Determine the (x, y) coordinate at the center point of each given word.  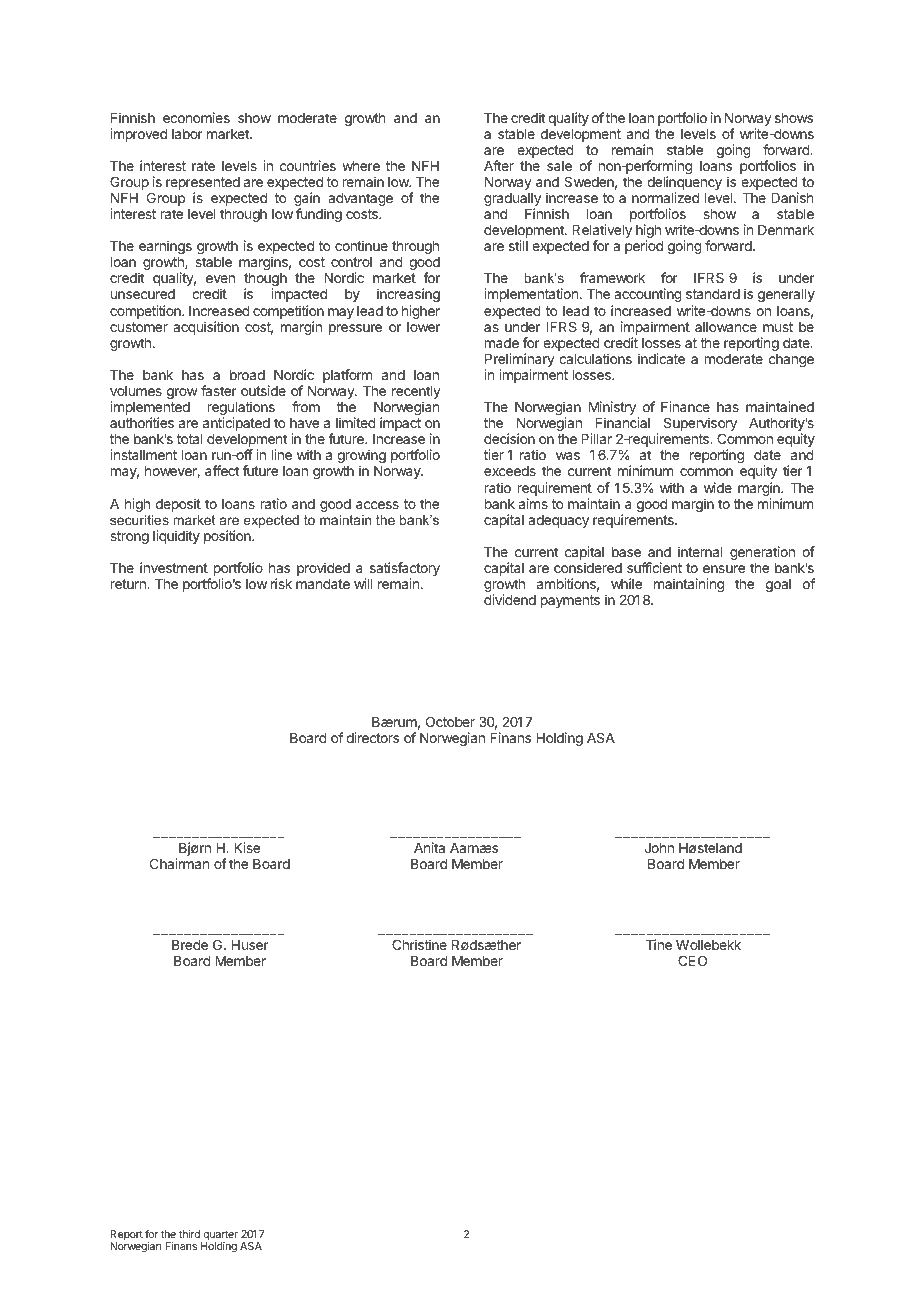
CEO (692, 960)
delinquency (684, 184)
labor (187, 134)
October (450, 721)
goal (778, 585)
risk (281, 583)
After (499, 165)
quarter (219, 1236)
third (189, 1234)
